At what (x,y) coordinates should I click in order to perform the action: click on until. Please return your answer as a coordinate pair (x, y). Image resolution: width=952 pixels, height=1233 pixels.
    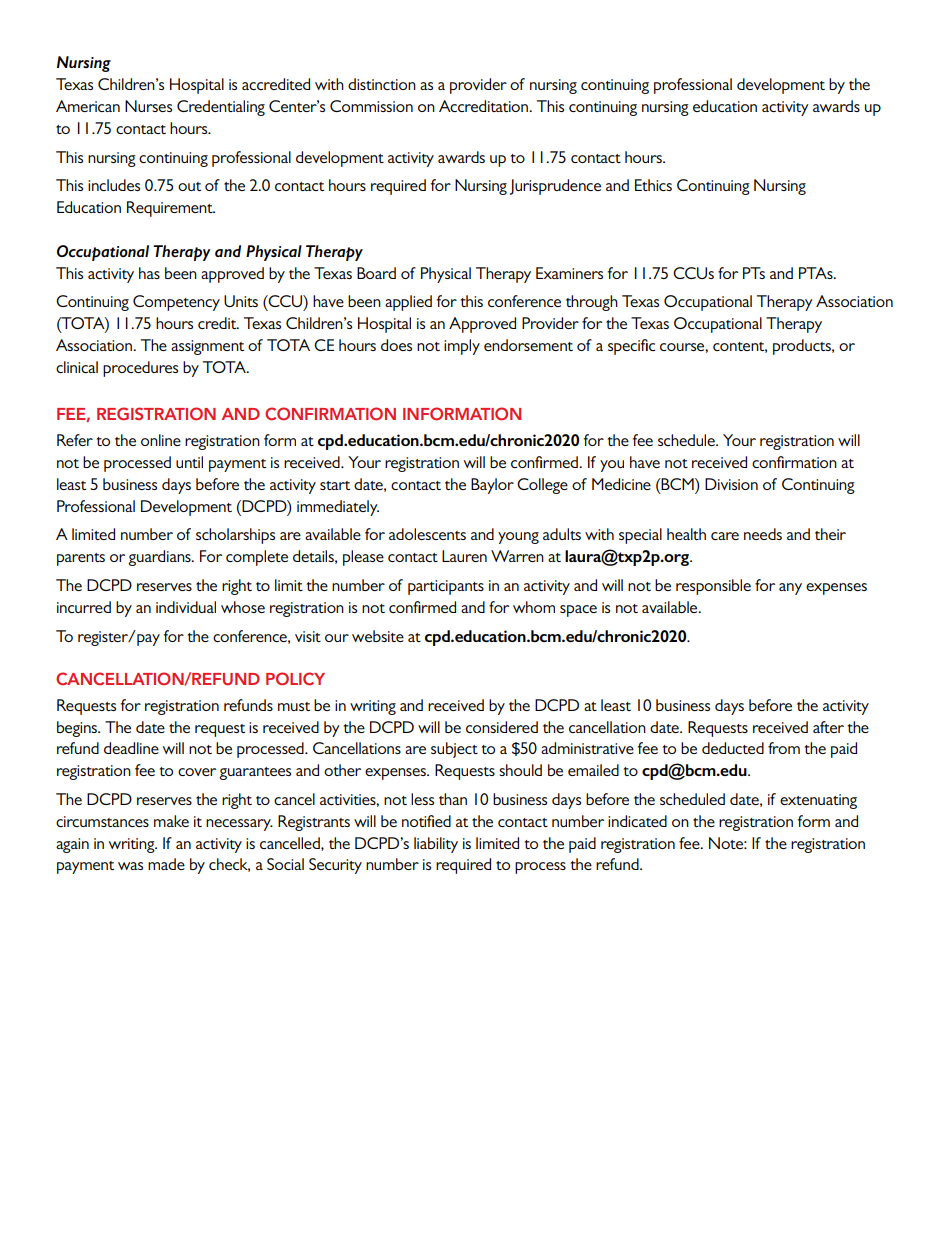
    Looking at the image, I should click on (189, 462).
